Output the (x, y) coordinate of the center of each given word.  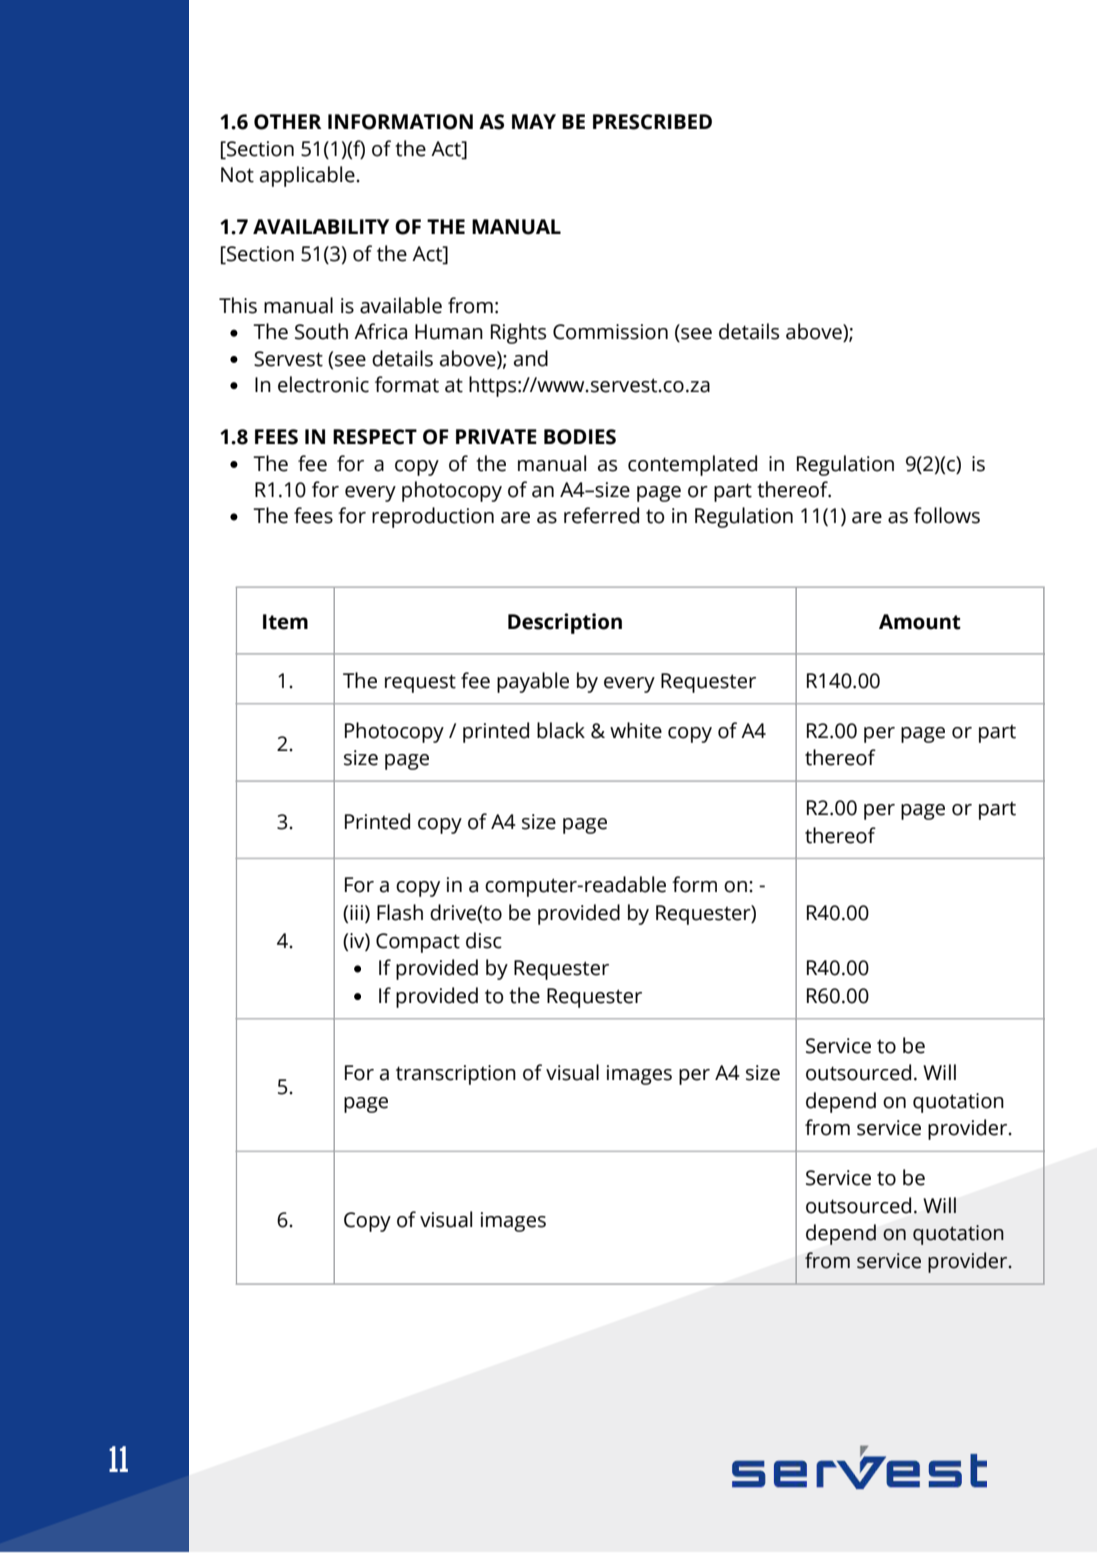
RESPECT (375, 437)
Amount (920, 622)
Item (285, 622)
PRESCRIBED (652, 122)
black (561, 730)
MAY (534, 121)
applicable (308, 176)
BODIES (580, 437)
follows (947, 515)
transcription (456, 1075)
